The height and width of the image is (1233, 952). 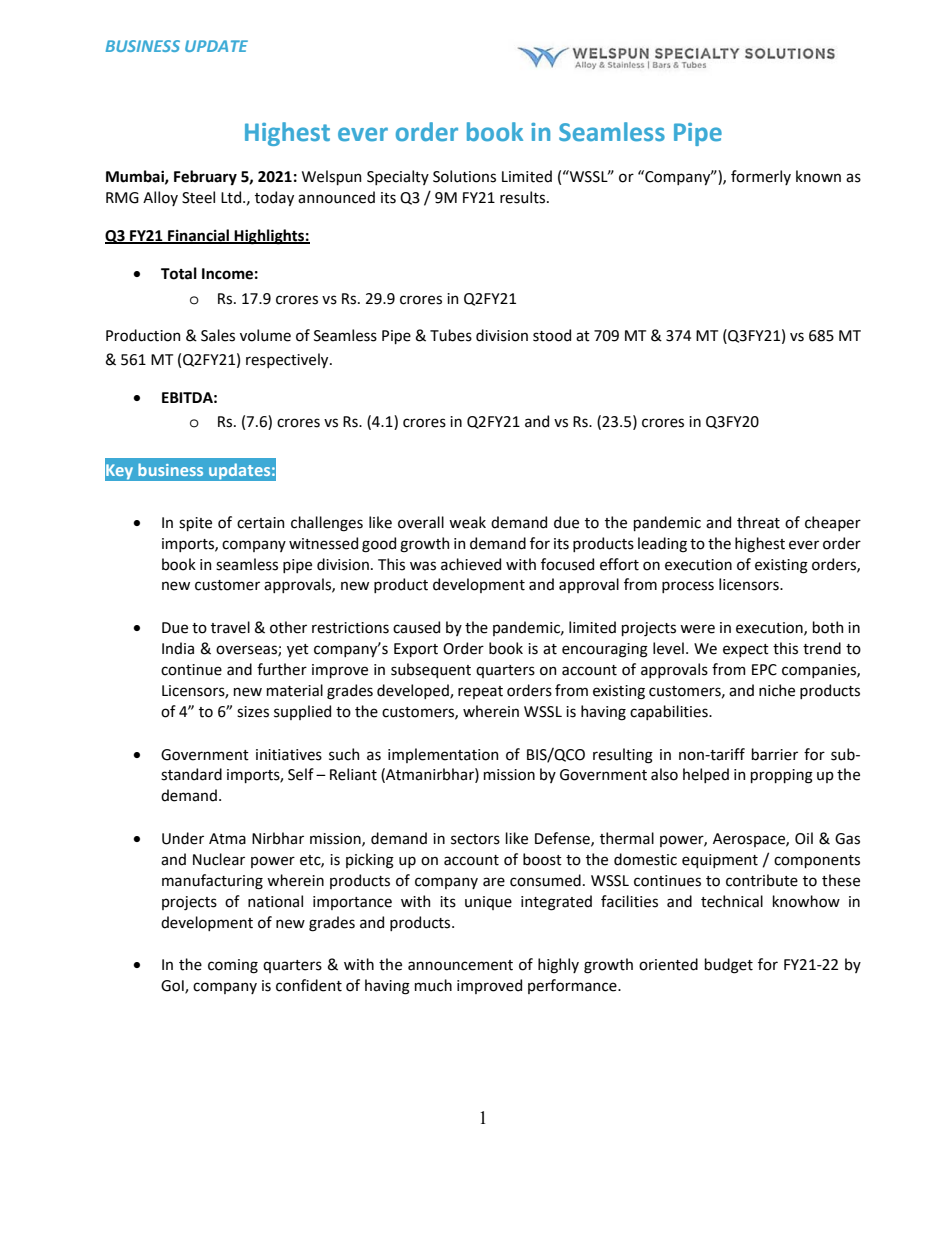 What do you see at coordinates (688, 587) in the image?
I see `process` at bounding box center [688, 587].
